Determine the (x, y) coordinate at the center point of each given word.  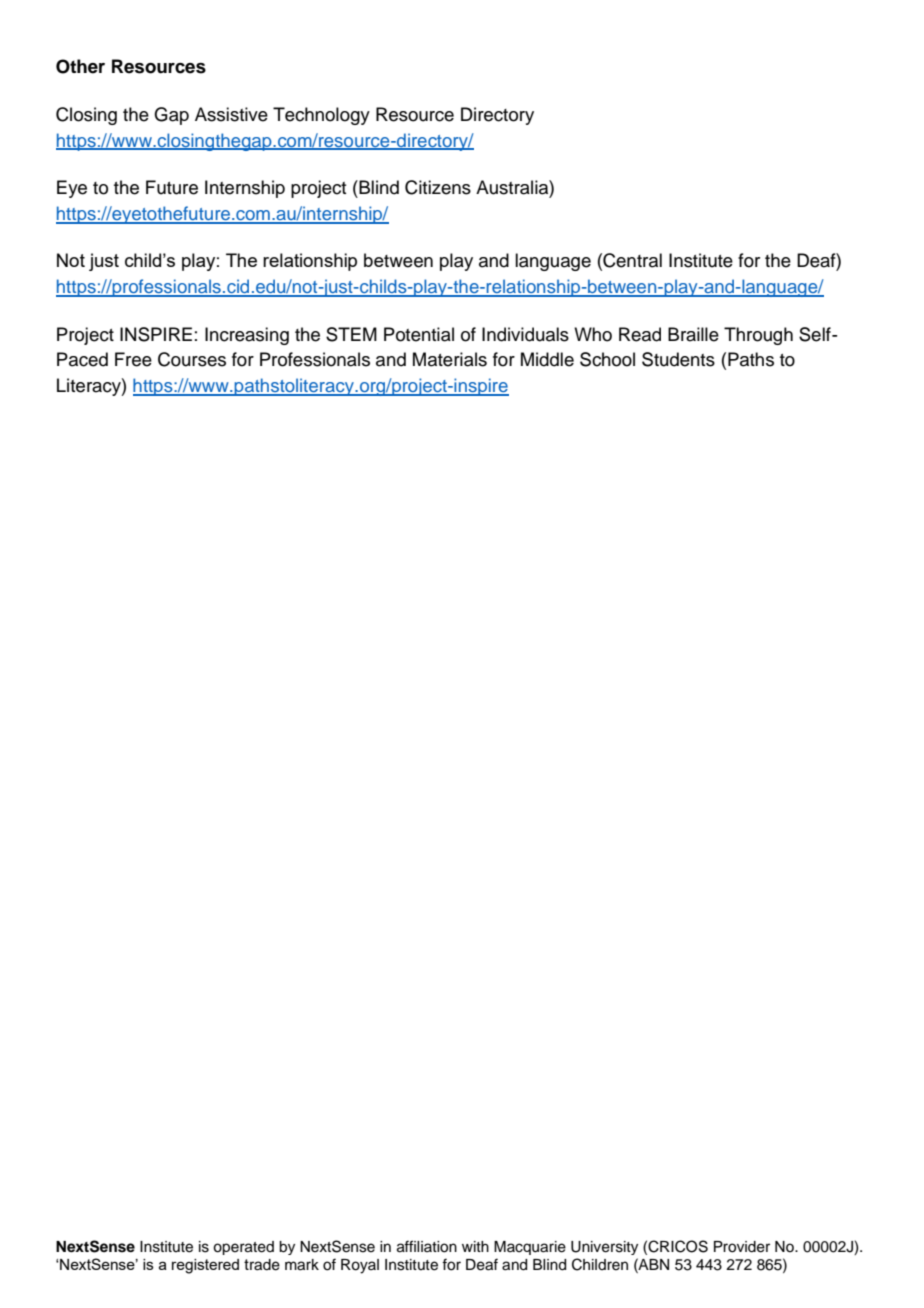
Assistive (231, 114)
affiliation (427, 1246)
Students (678, 359)
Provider (742, 1247)
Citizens (438, 187)
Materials (450, 359)
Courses (192, 359)
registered (205, 1266)
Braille (693, 334)
